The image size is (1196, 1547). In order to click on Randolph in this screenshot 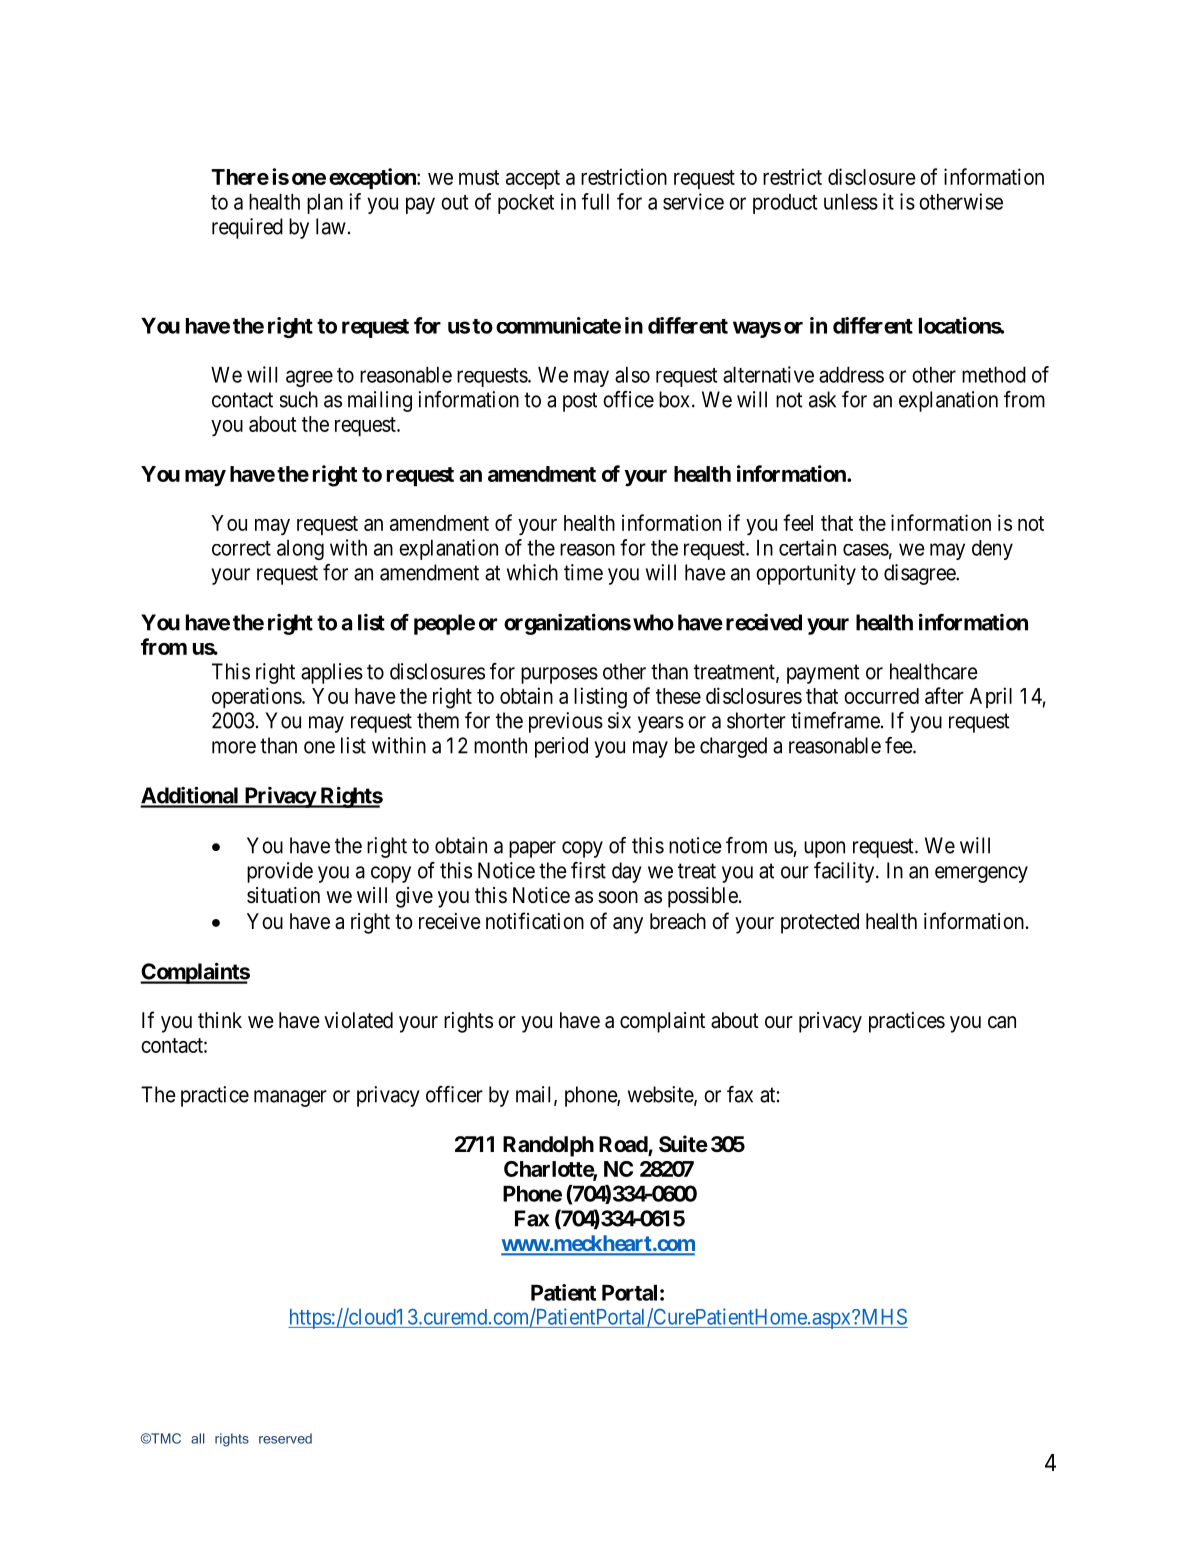, I will do `click(548, 1146)`.
